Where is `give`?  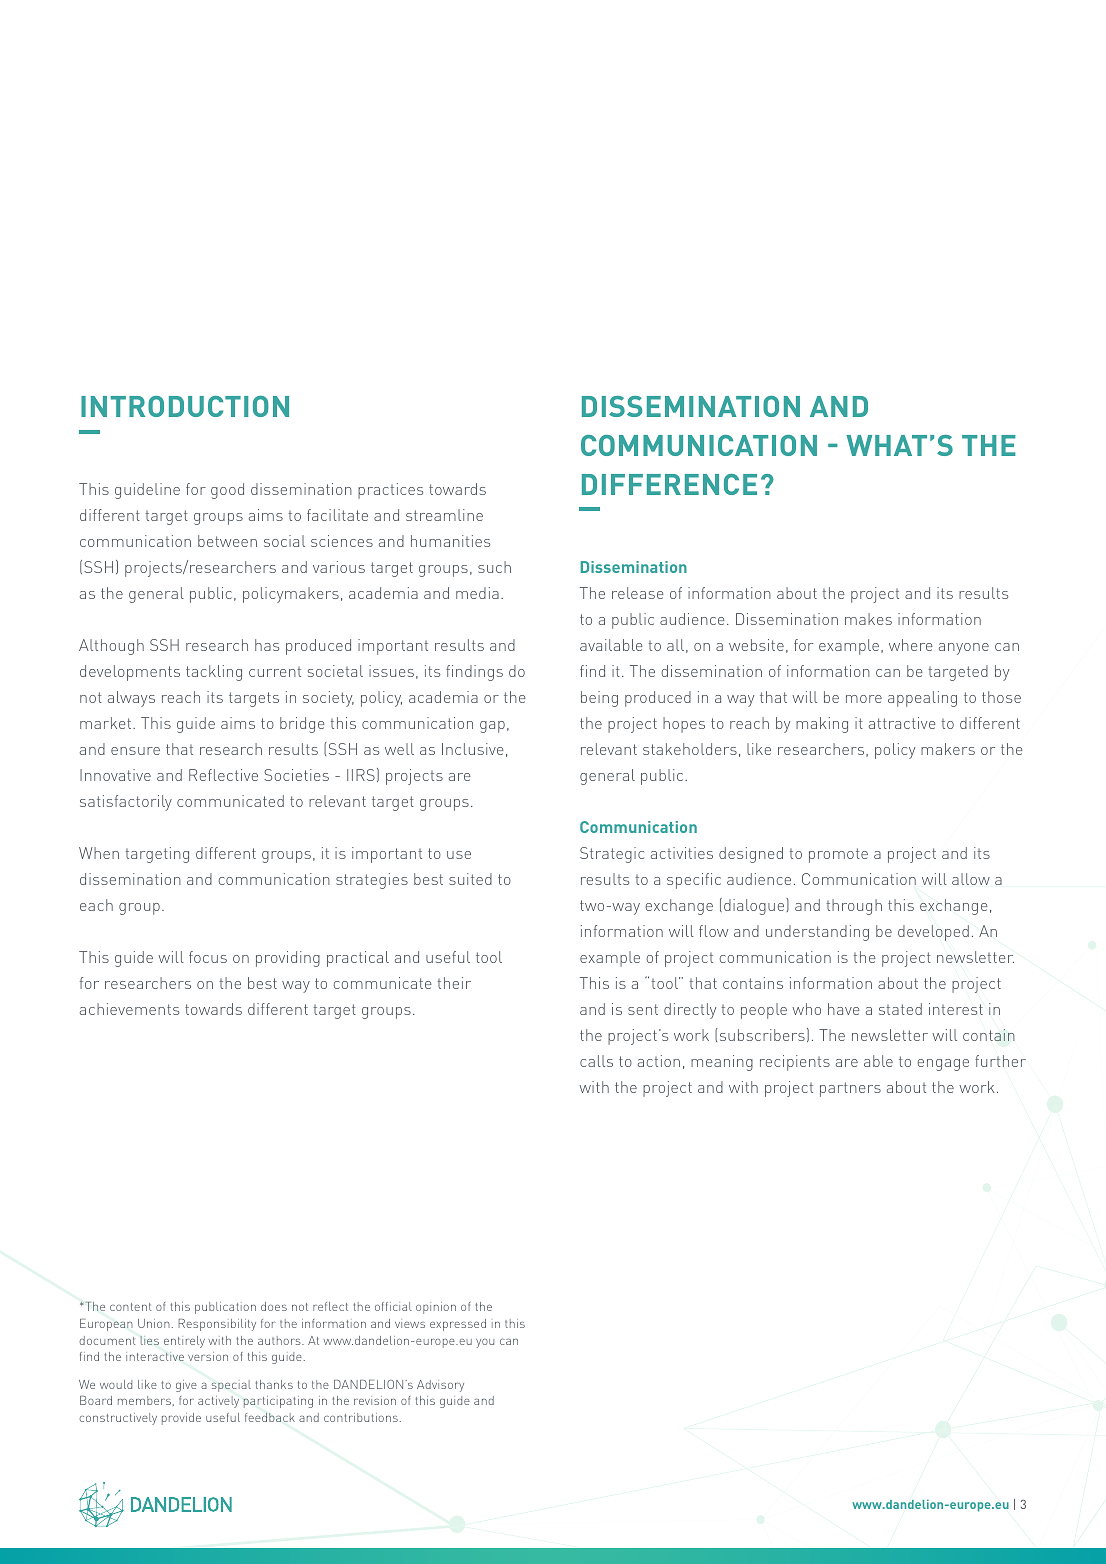
give is located at coordinates (186, 1386).
